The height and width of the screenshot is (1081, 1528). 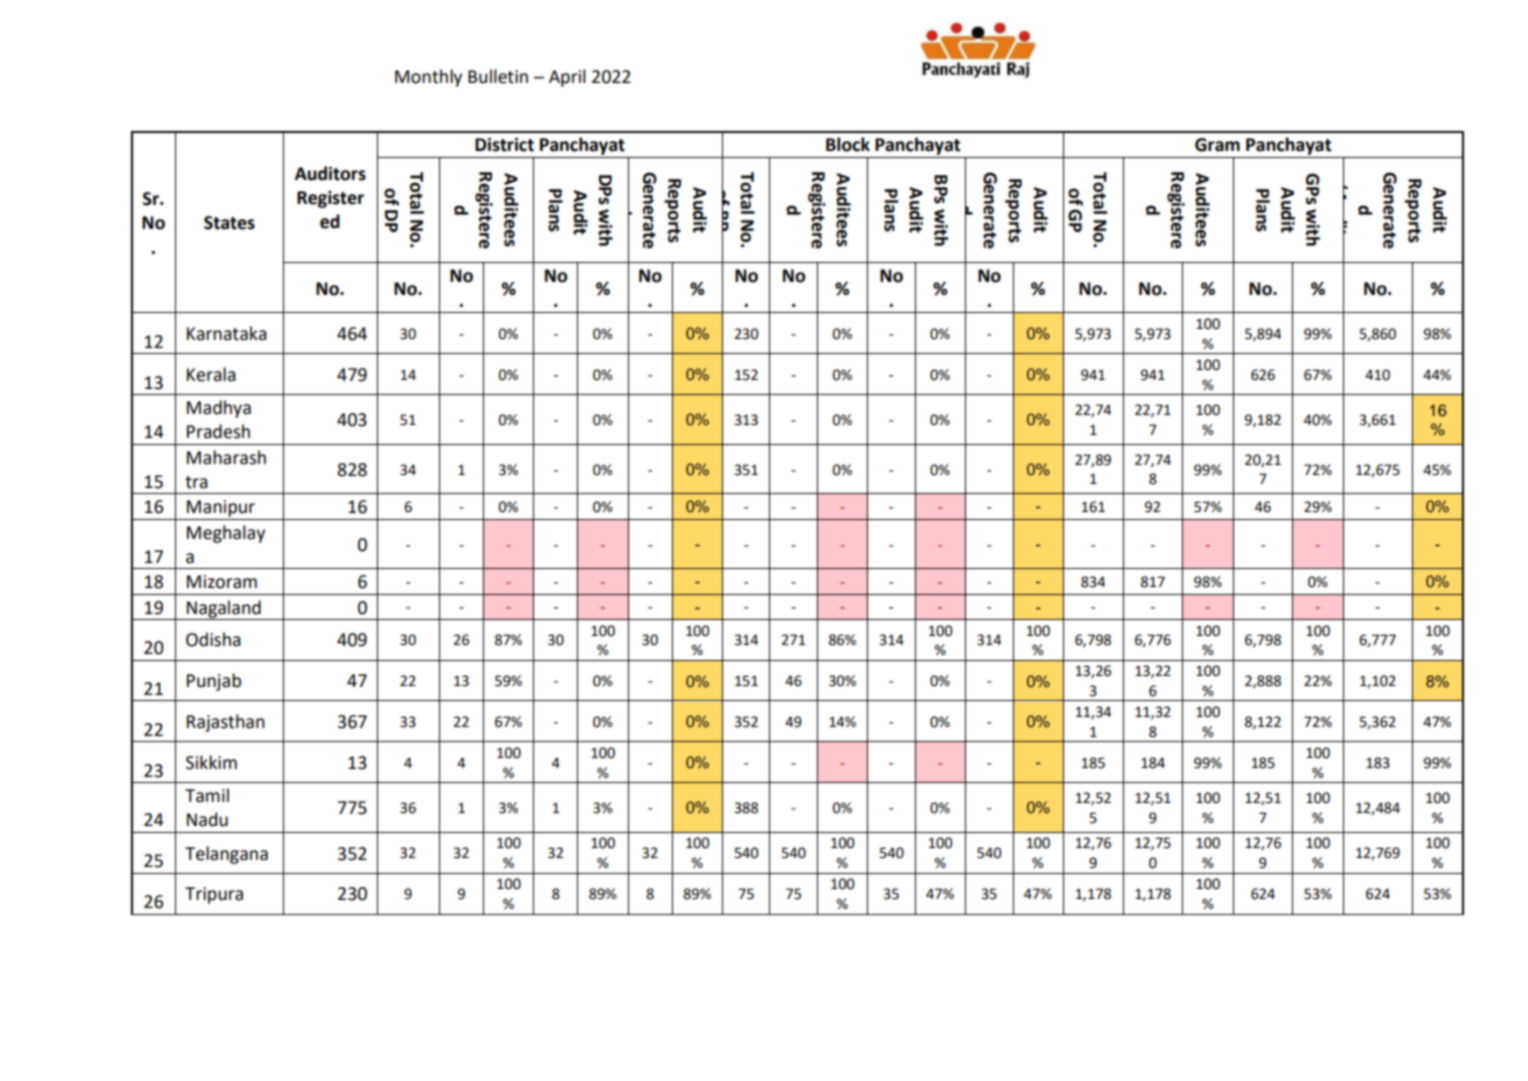 What do you see at coordinates (218, 431) in the screenshot?
I see `Pradesh` at bounding box center [218, 431].
